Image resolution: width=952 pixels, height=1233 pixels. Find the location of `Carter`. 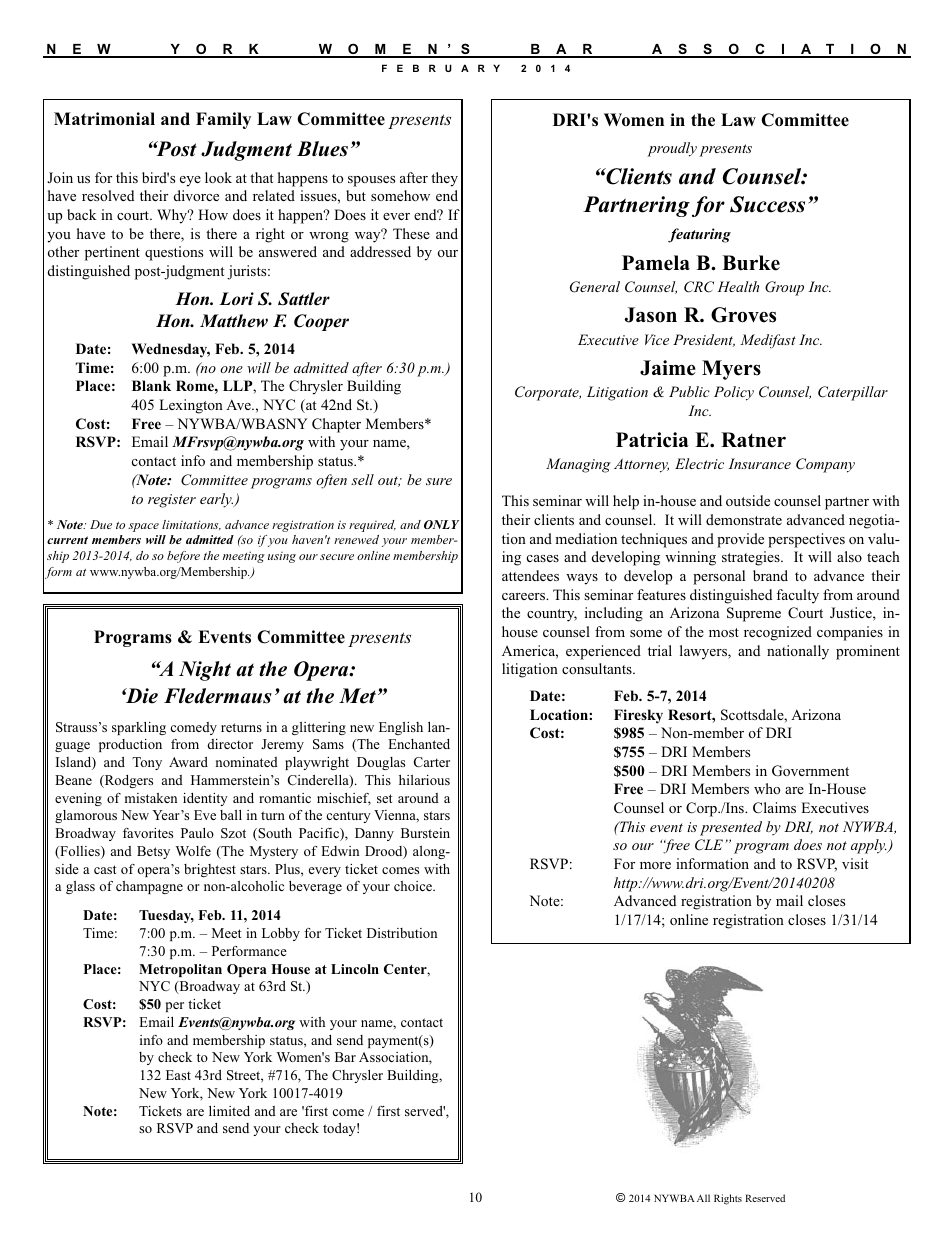

Carter is located at coordinates (432, 762).
